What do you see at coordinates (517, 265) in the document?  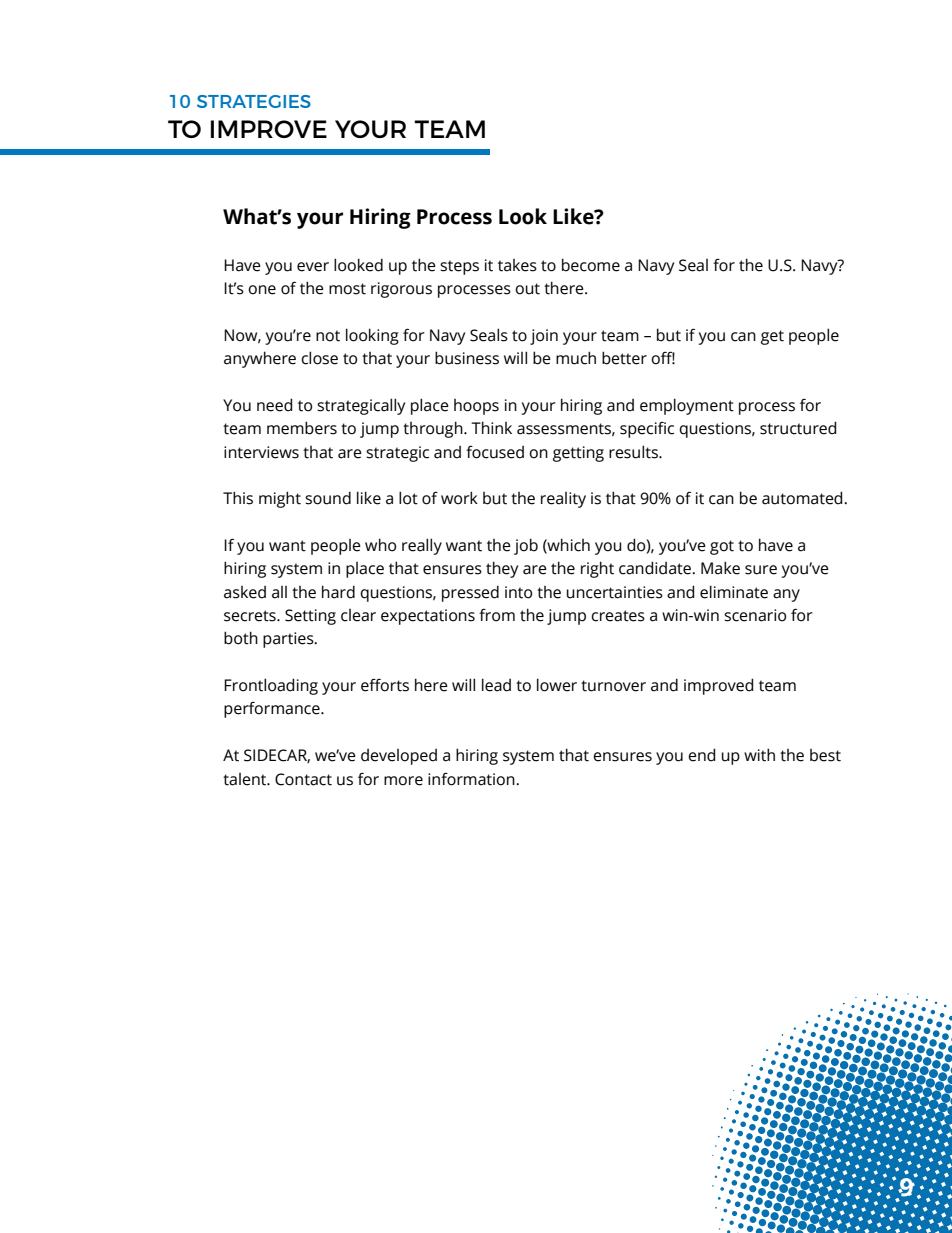 I see `takes` at bounding box center [517, 265].
